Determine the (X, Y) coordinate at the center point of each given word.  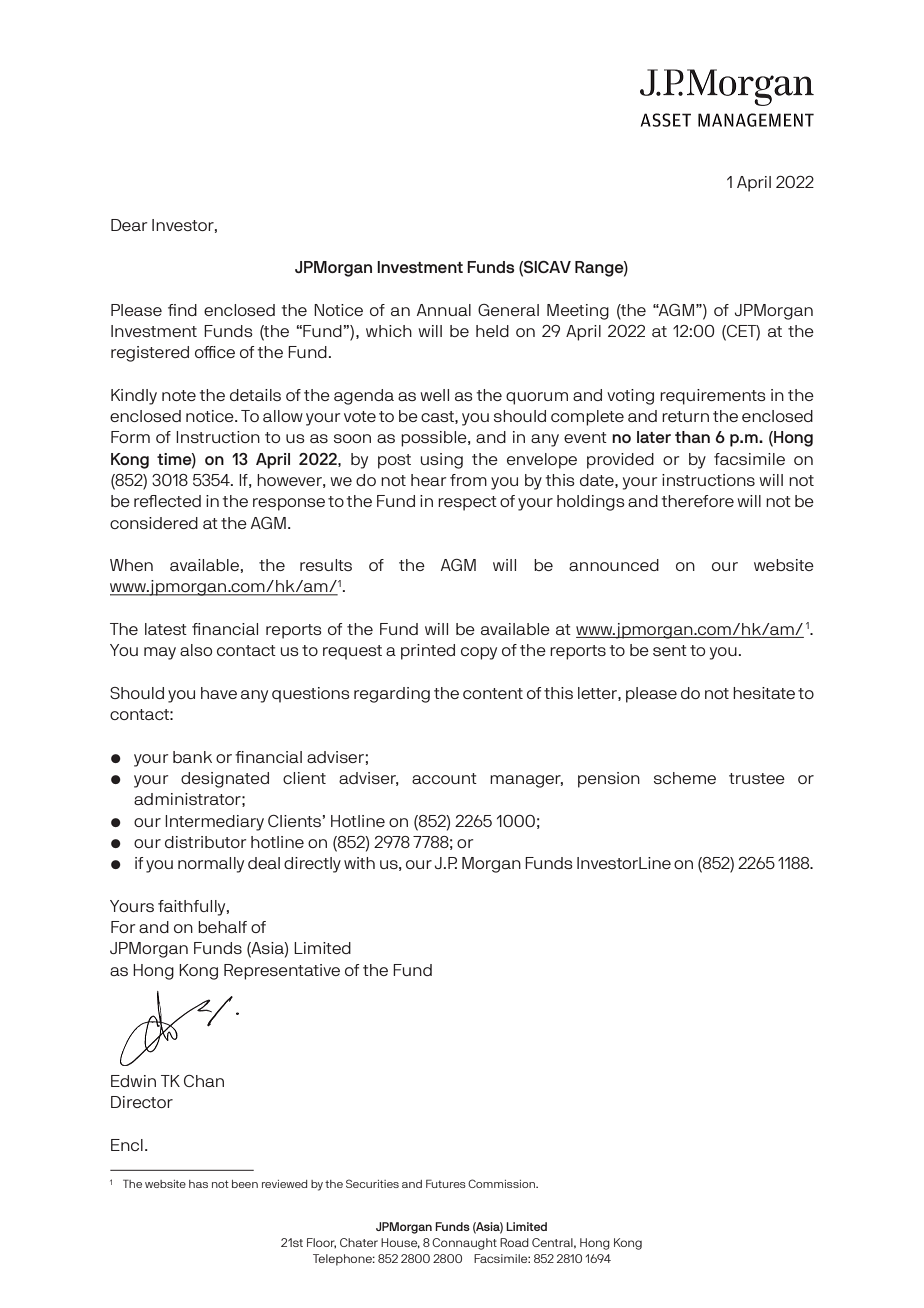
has (198, 1184)
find (182, 310)
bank (192, 757)
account (444, 778)
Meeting (578, 312)
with (359, 863)
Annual (444, 310)
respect (467, 503)
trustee (757, 778)
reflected (167, 501)
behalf (222, 927)
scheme (685, 778)
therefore (697, 501)
